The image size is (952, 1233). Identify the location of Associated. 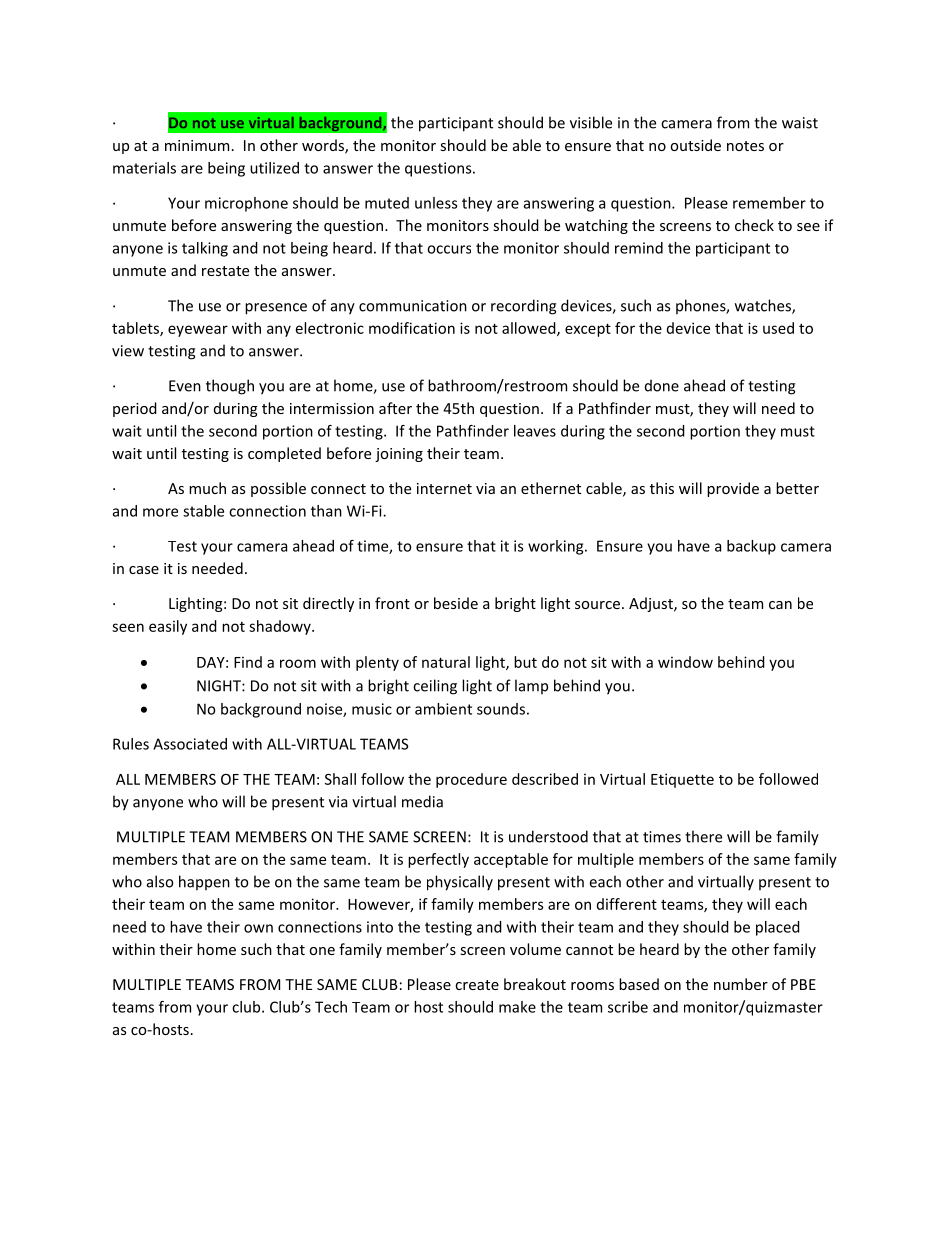
(190, 744).
